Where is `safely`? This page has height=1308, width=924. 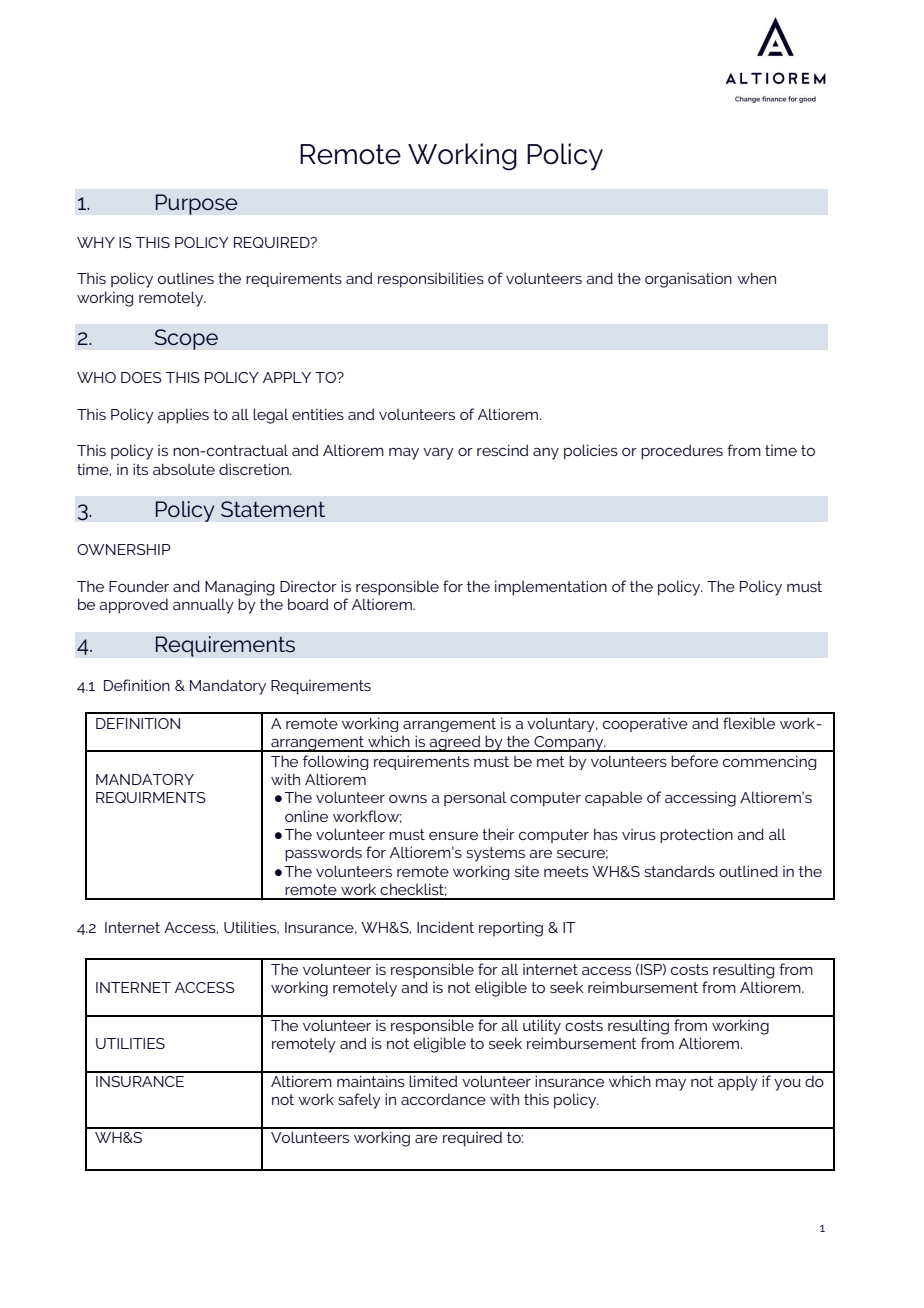
safely is located at coordinates (359, 1101).
